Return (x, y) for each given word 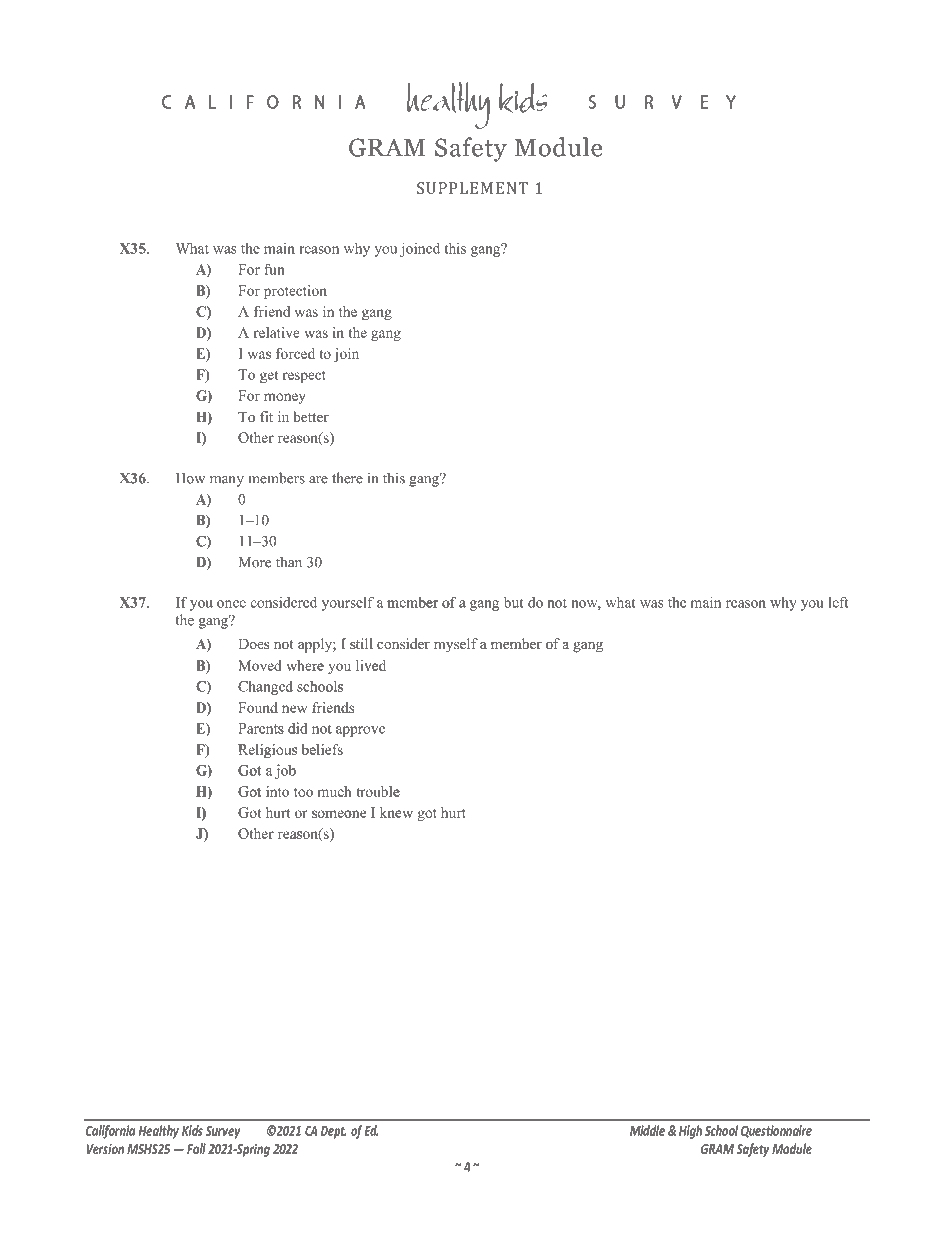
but (514, 602)
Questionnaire (776, 1131)
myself (456, 645)
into (277, 791)
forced (295, 353)
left (838, 602)
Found (258, 707)
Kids (192, 1130)
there (347, 478)
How (190, 478)
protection (295, 292)
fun (274, 269)
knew (396, 812)
